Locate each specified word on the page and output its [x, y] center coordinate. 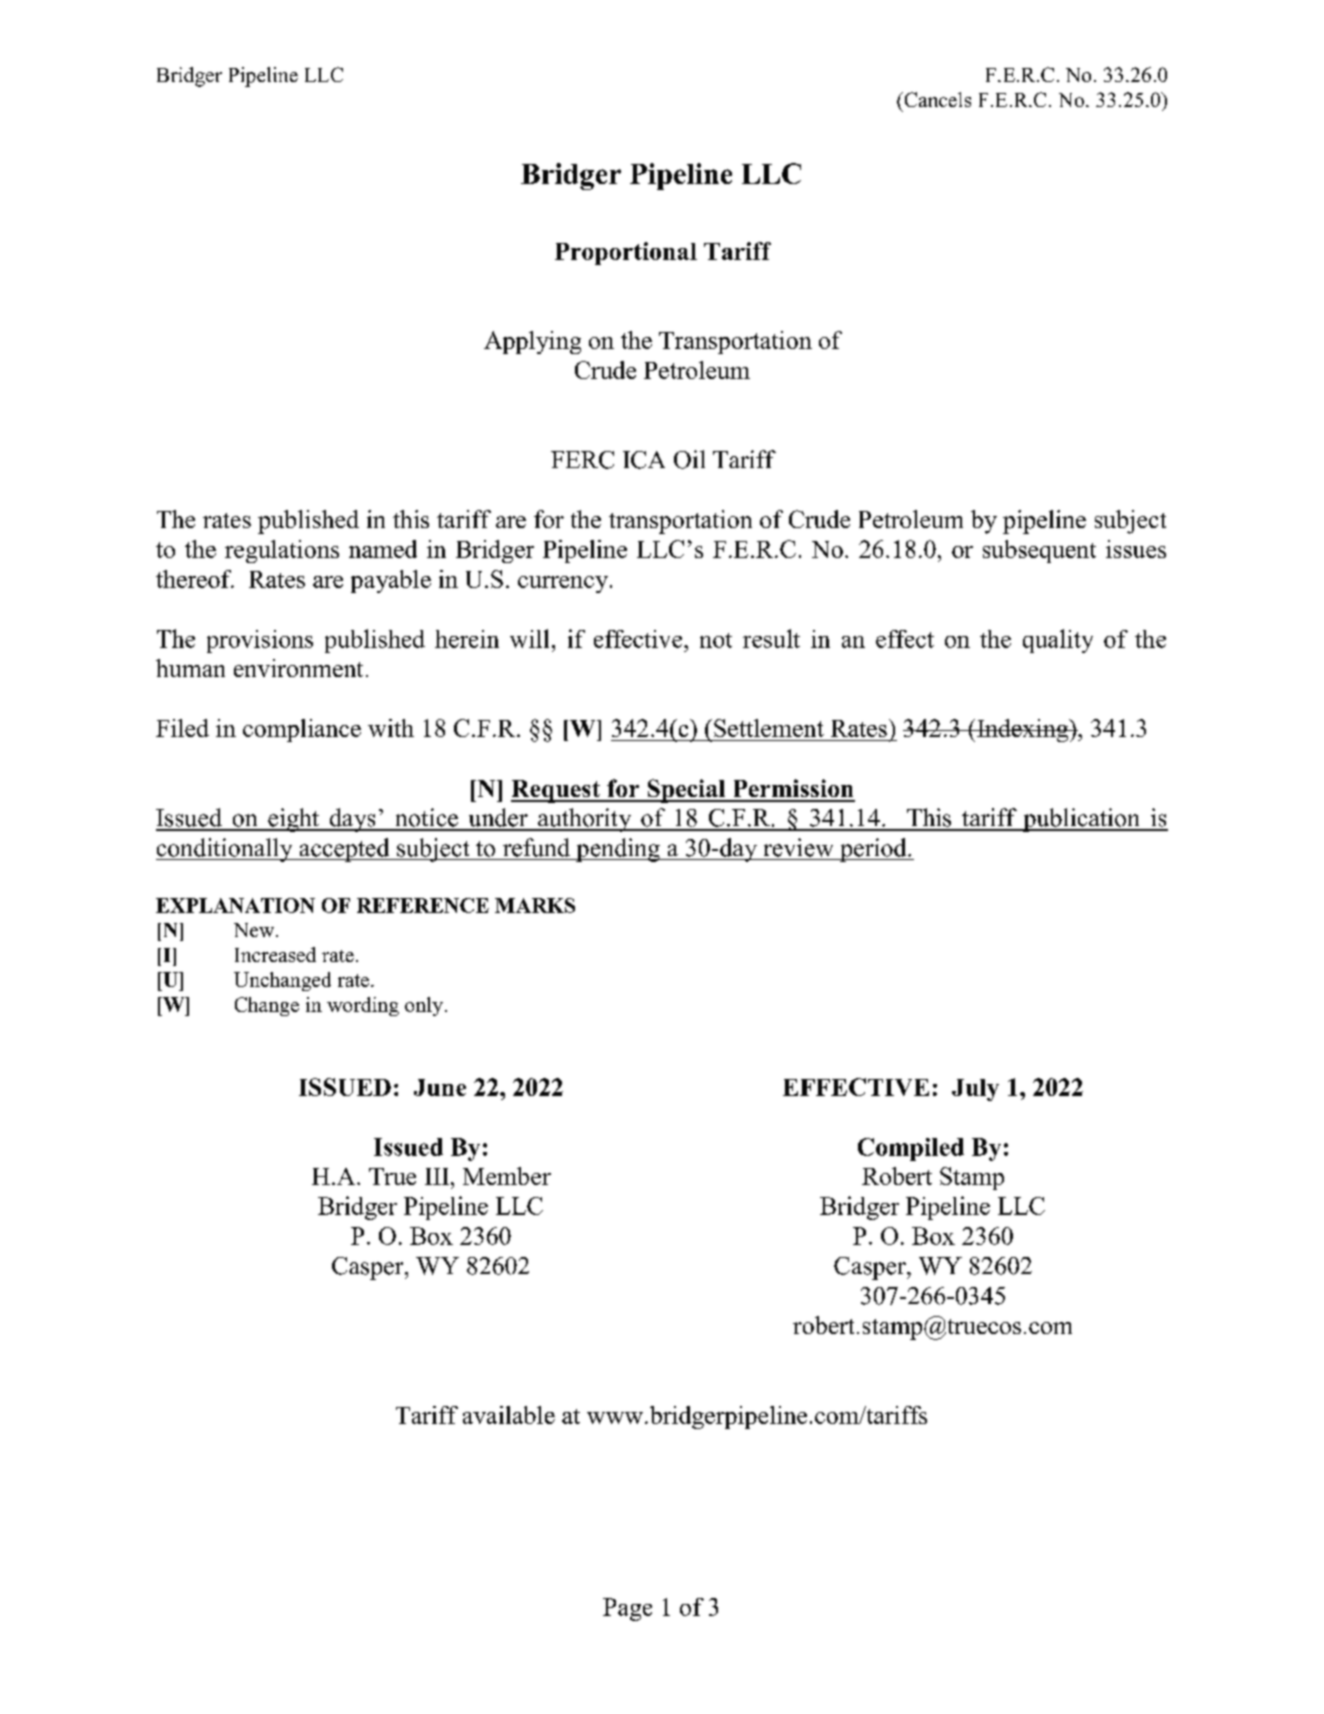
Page [627, 1609]
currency [563, 584]
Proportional [626, 253]
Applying [532, 342]
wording [363, 1006]
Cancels [936, 99]
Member [507, 1176]
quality [1058, 641]
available [509, 1415]
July [975, 1090]
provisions [260, 641]
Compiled [911, 1149]
